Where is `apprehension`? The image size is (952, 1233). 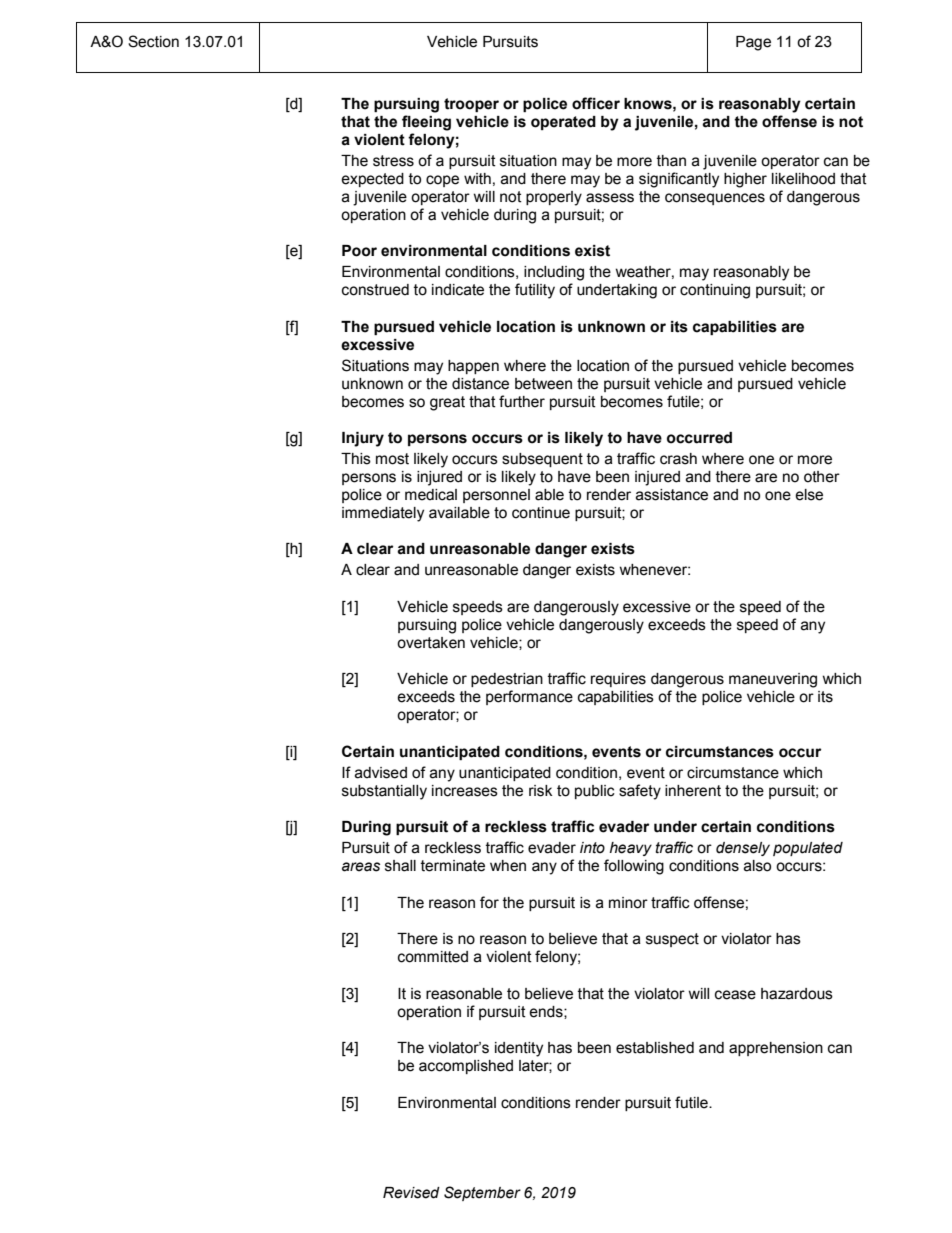 apprehension is located at coordinates (776, 1049).
